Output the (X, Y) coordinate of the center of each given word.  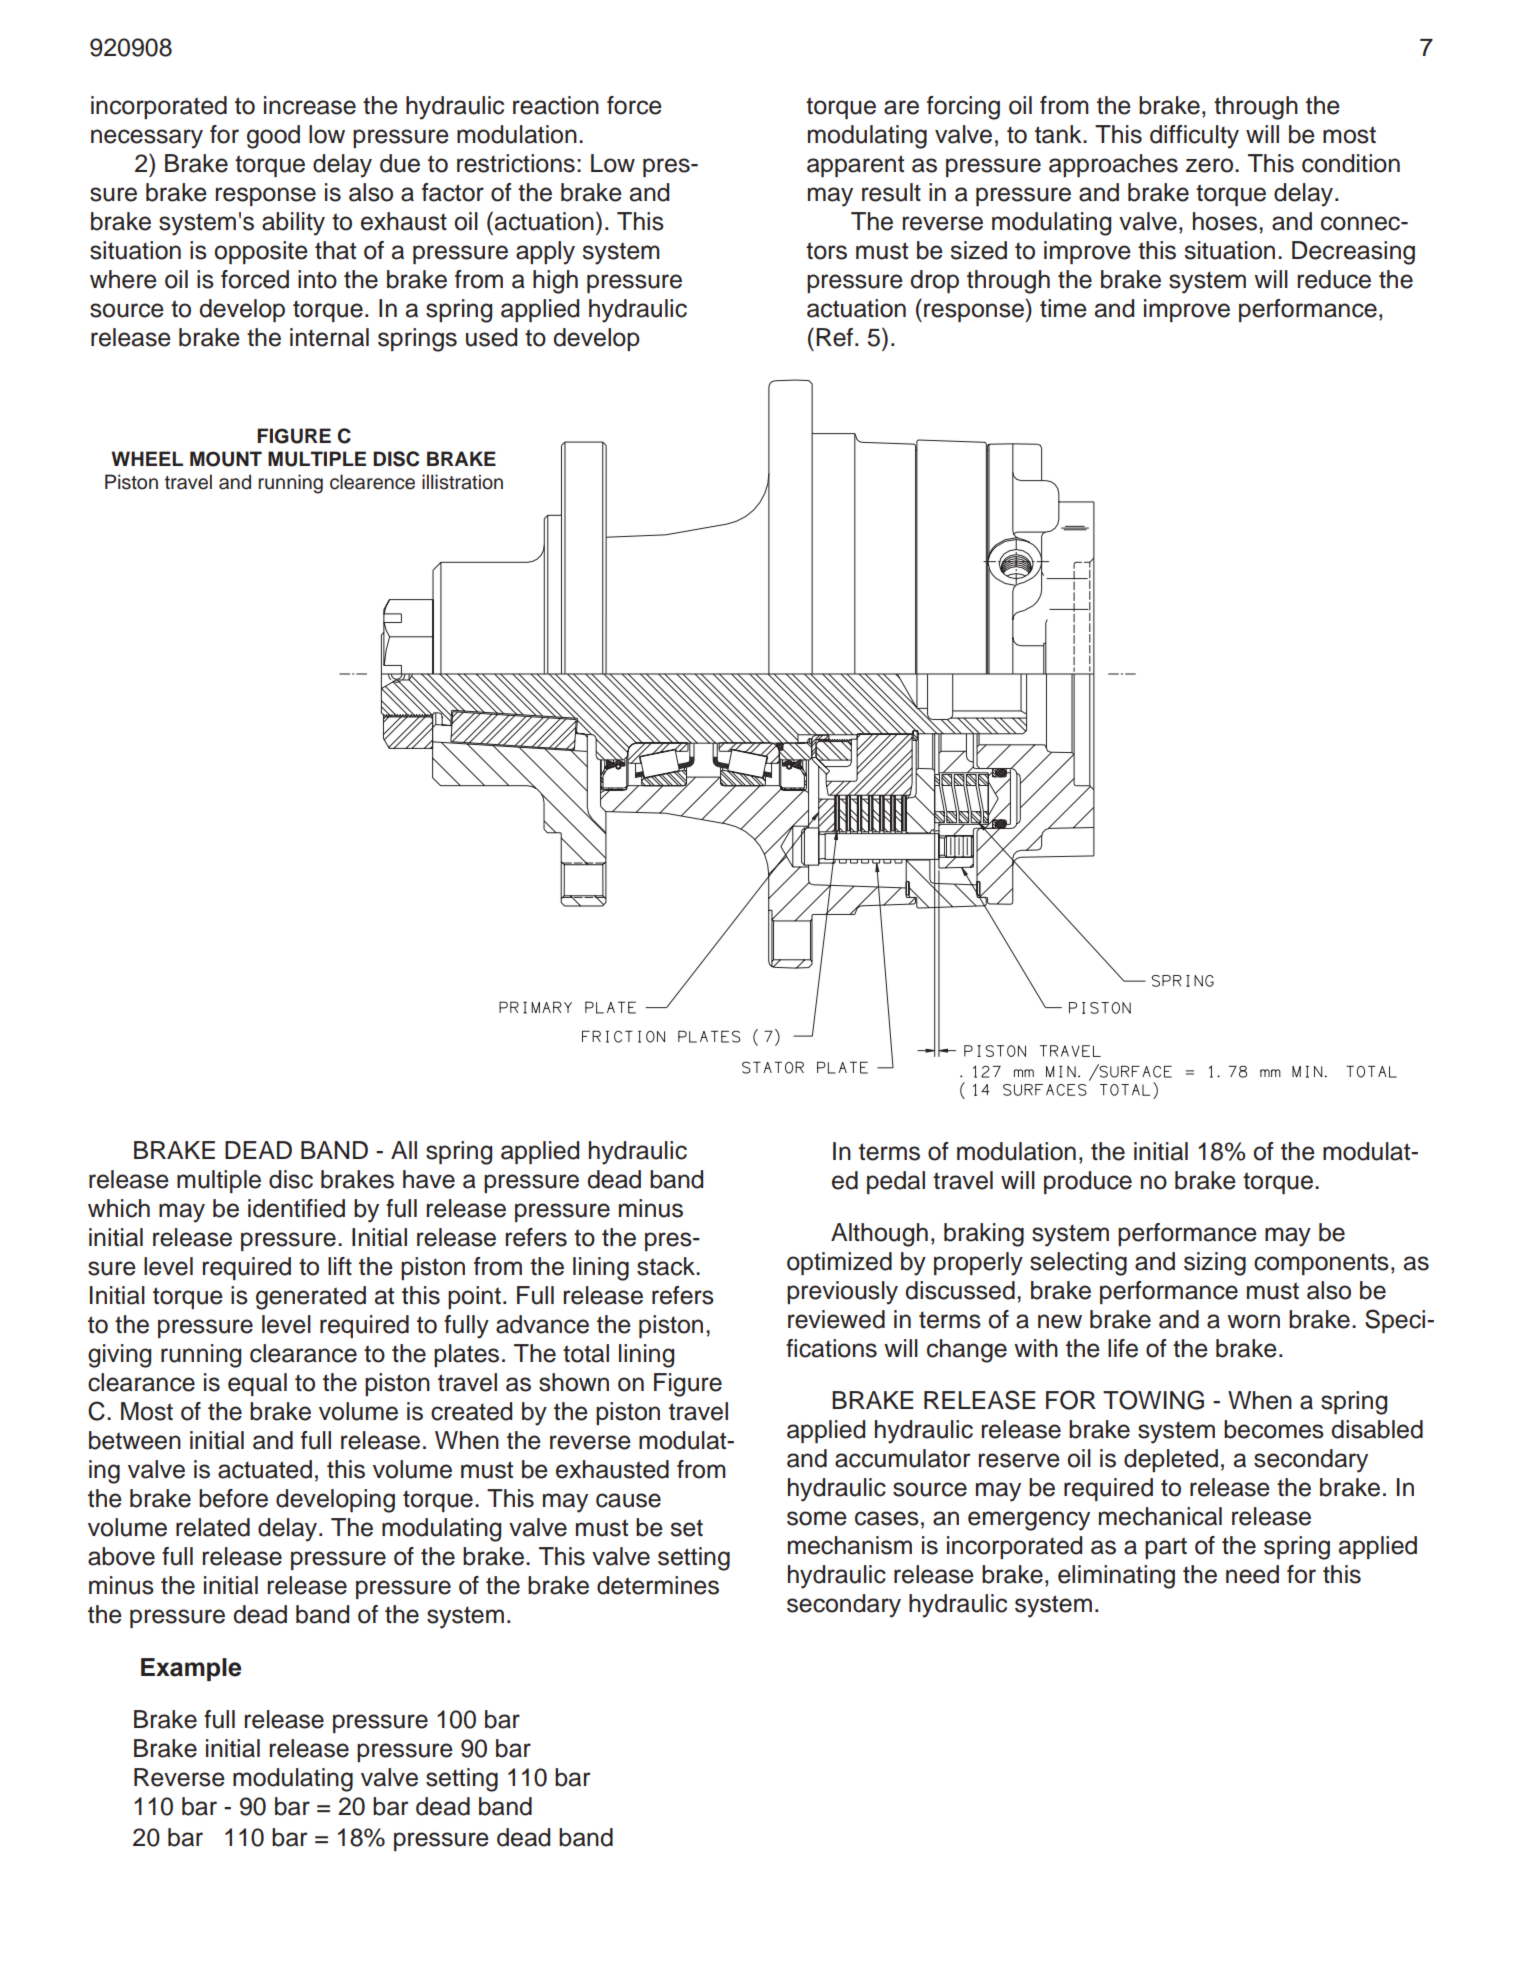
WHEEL (147, 458)
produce (1088, 1182)
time (1063, 308)
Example (191, 1669)
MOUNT (226, 459)
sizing (1215, 1264)
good (273, 137)
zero (1209, 165)
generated (311, 1298)
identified (296, 1208)
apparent (855, 166)
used (491, 337)
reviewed (836, 1319)
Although (879, 1235)
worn (1253, 1321)
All (404, 1150)
